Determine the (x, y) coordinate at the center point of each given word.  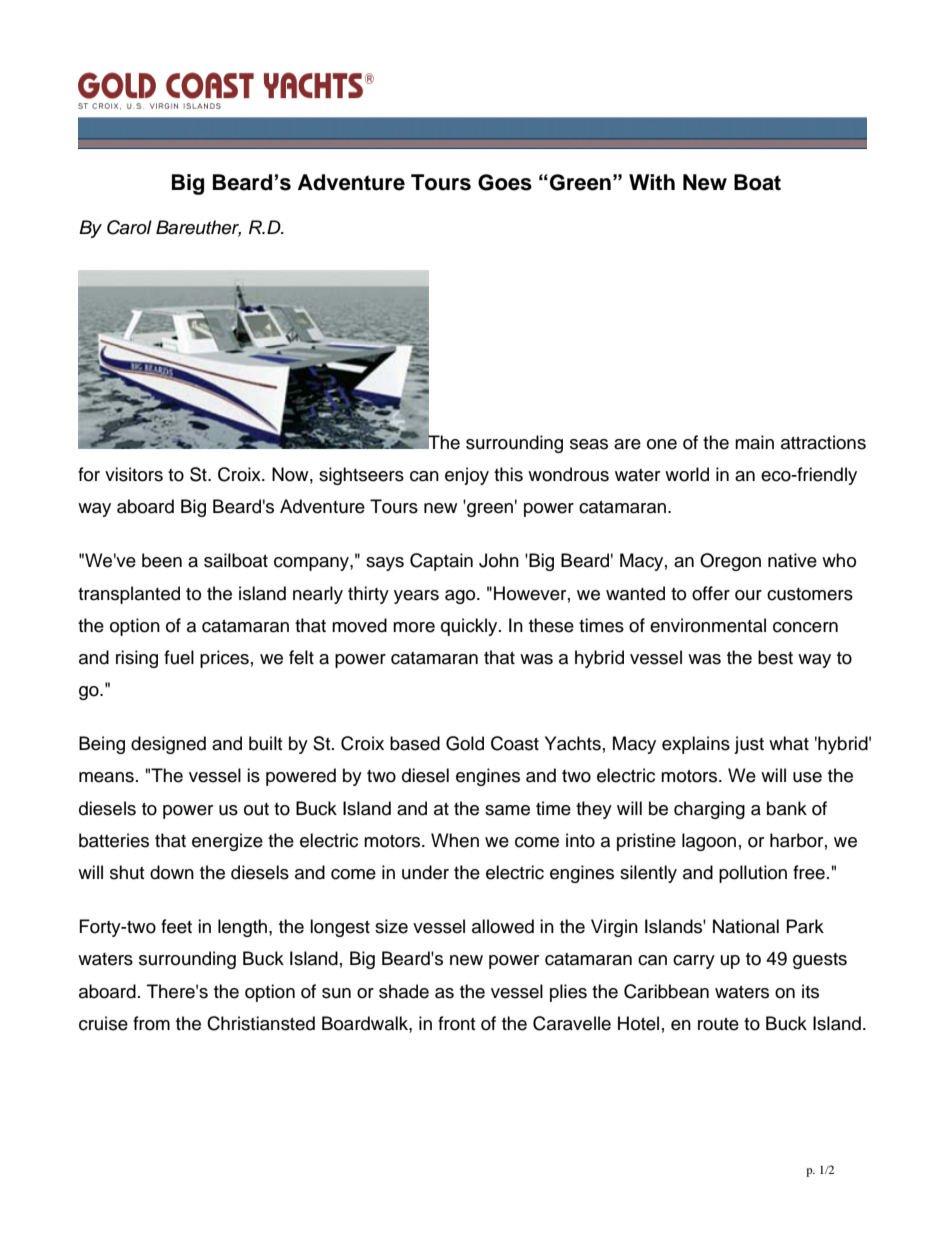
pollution (753, 874)
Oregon (730, 562)
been (162, 560)
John (499, 560)
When (455, 840)
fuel (179, 657)
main (754, 442)
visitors (134, 474)
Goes (505, 182)
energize (227, 842)
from (151, 1023)
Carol (129, 227)
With (652, 182)
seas (589, 444)
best (775, 657)
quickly (470, 627)
